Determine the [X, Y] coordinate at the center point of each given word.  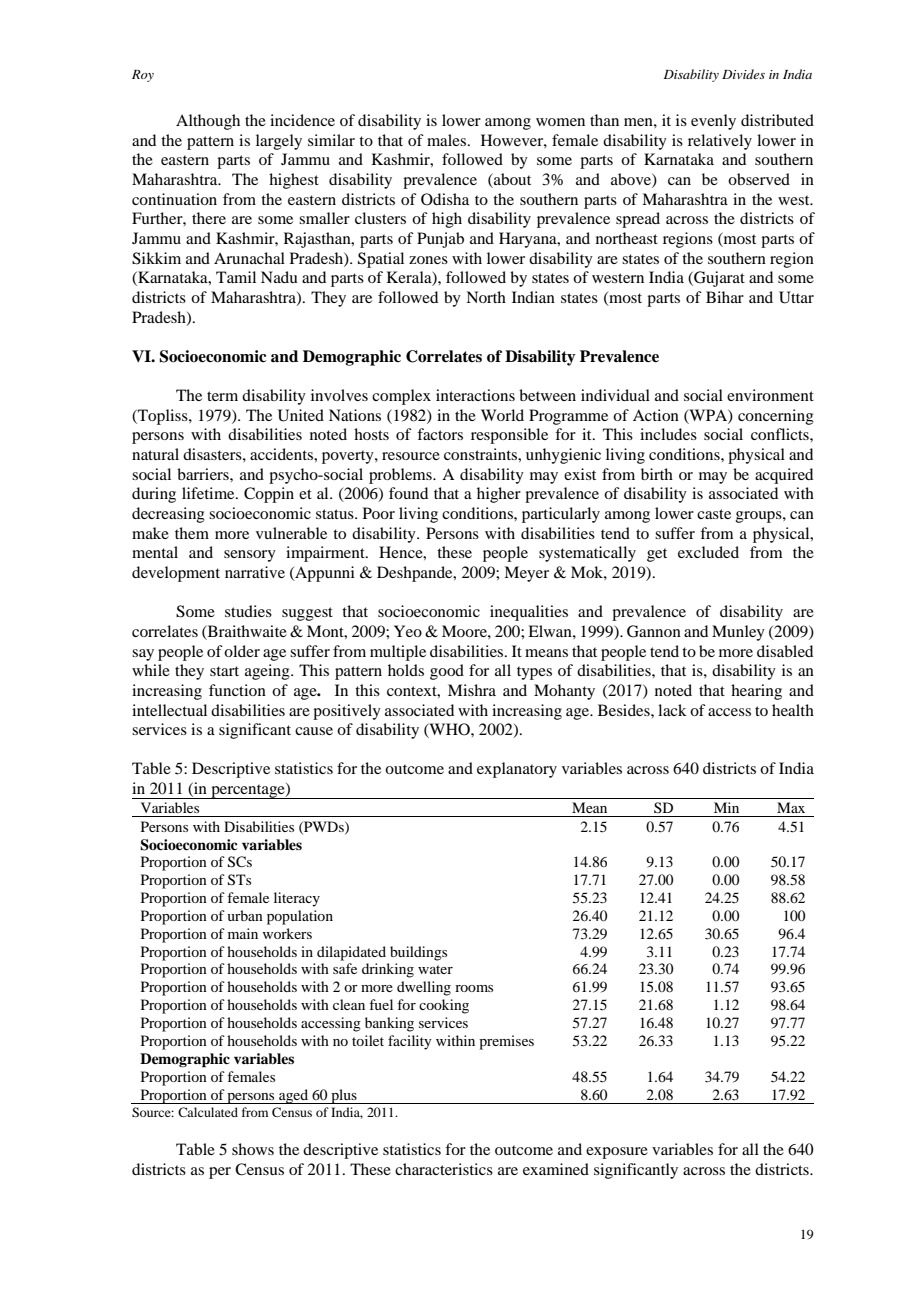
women [560, 122]
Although [208, 122]
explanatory [517, 770]
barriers [204, 474]
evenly [713, 122]
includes [668, 434]
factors [440, 434]
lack [672, 710]
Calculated [208, 1112]
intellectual [169, 710]
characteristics [444, 1169]
